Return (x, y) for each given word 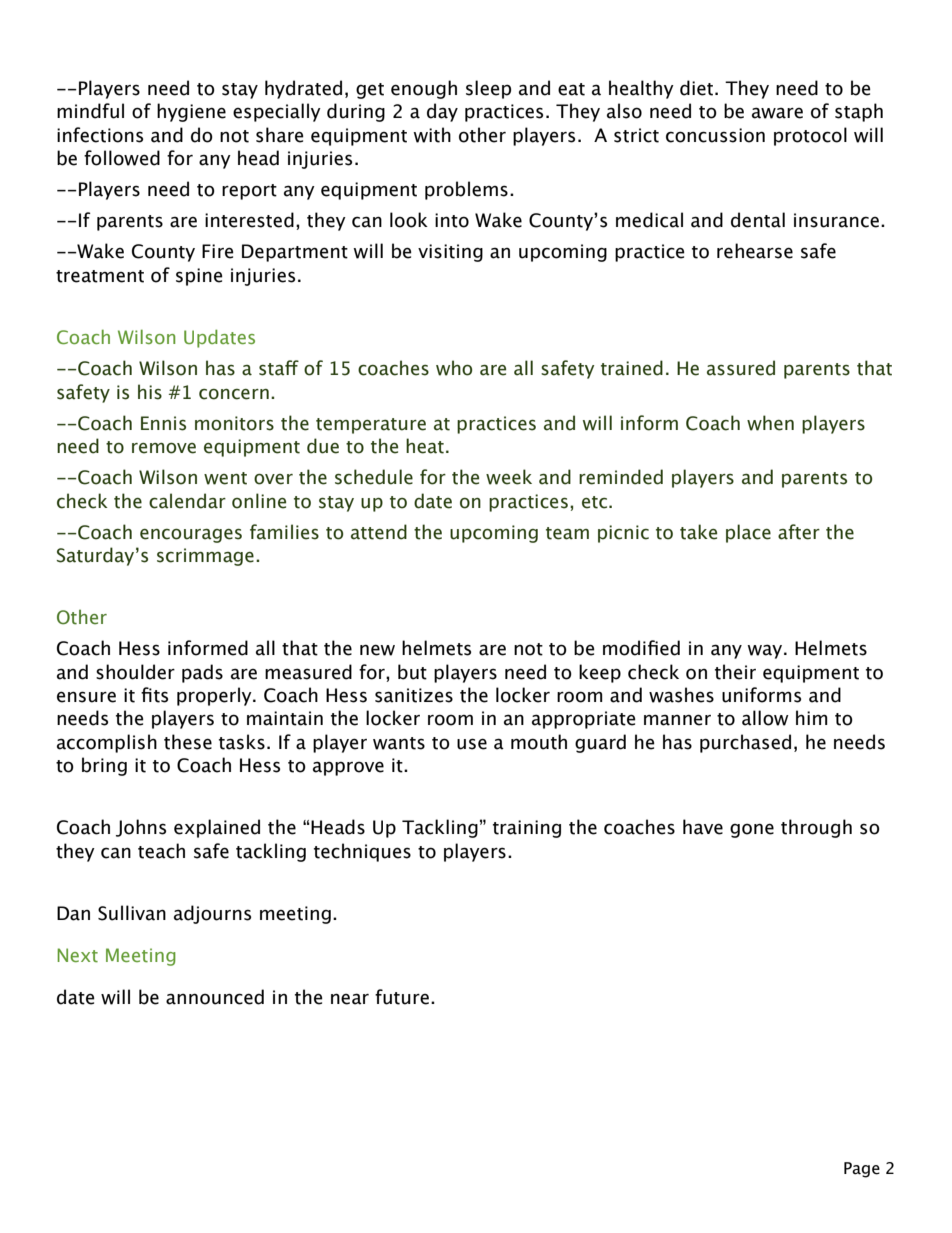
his (150, 392)
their (735, 672)
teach (161, 851)
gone (752, 830)
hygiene (191, 112)
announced (215, 997)
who (454, 368)
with (432, 135)
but (412, 672)
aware (777, 113)
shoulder (135, 672)
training (527, 829)
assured (741, 368)
